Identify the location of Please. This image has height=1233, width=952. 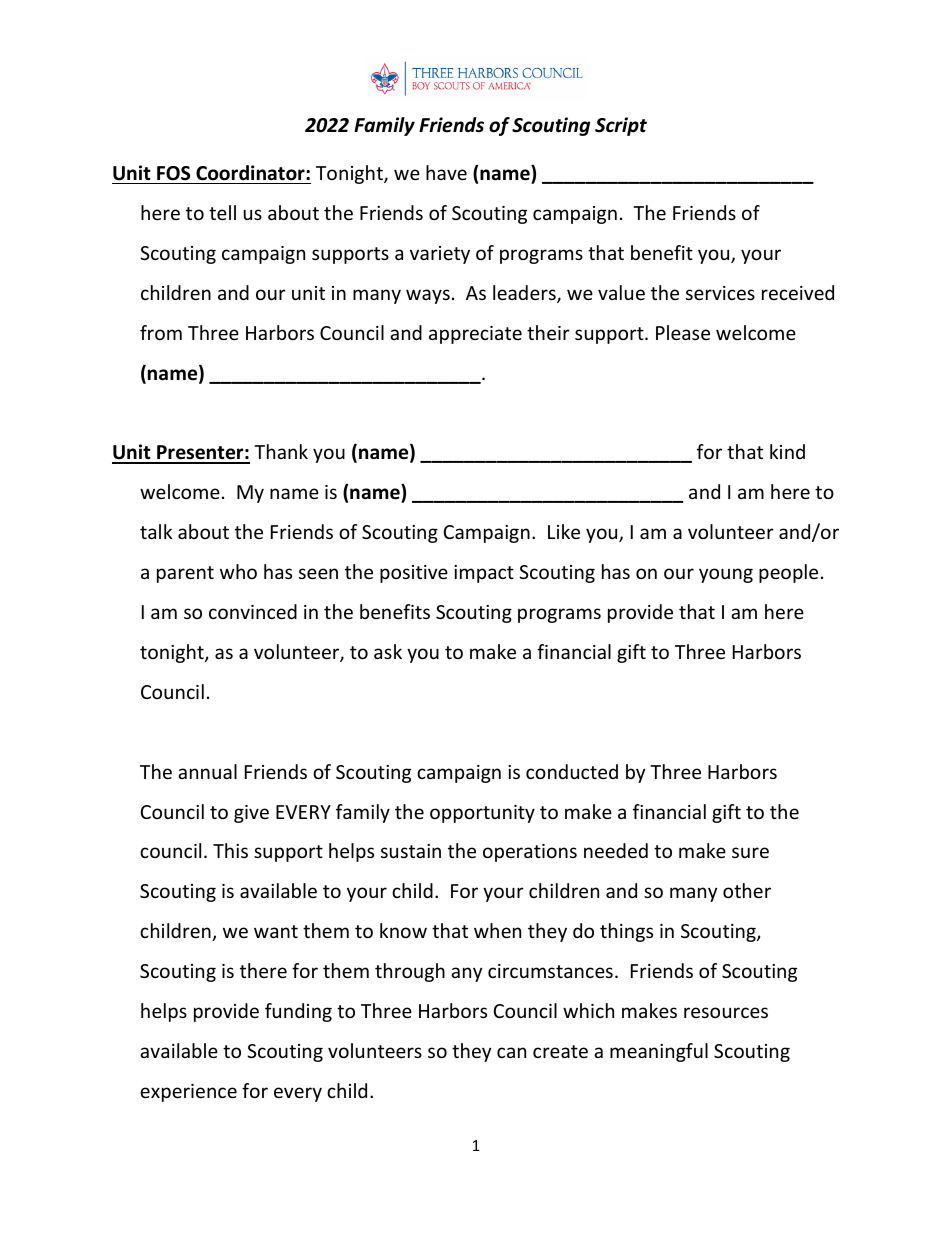
(683, 332).
